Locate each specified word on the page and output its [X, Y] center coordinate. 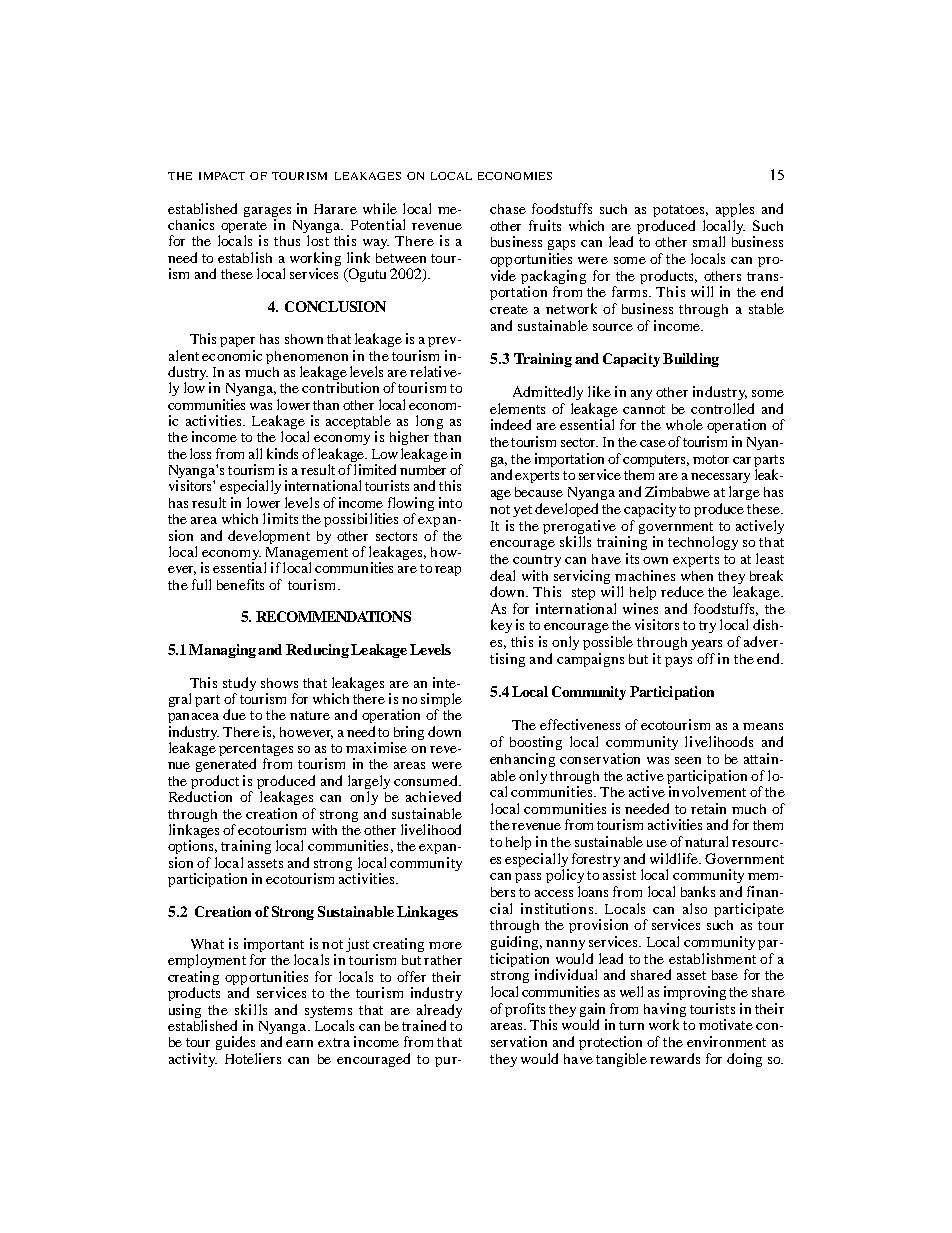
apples [735, 210]
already [439, 1012]
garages [267, 213]
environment [726, 1041]
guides [235, 1043]
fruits [545, 225]
